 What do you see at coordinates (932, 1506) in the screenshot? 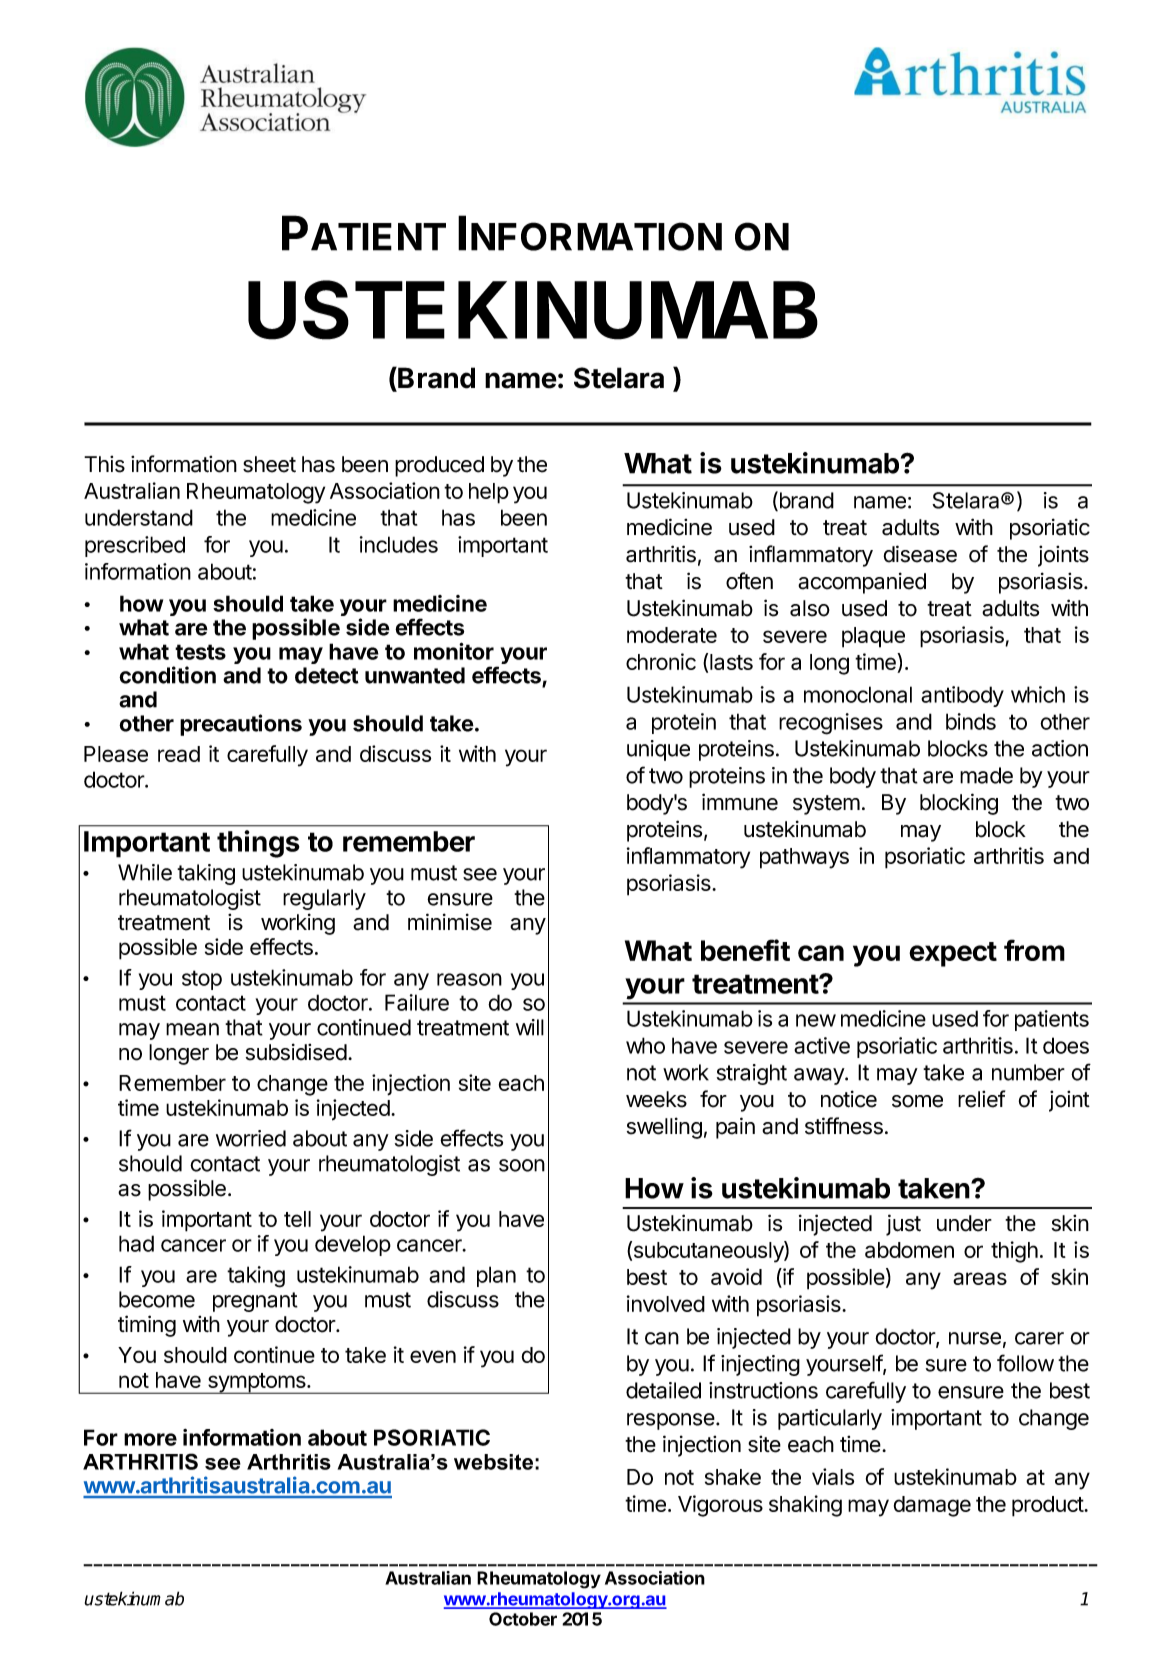
I see `damage` at bounding box center [932, 1506].
